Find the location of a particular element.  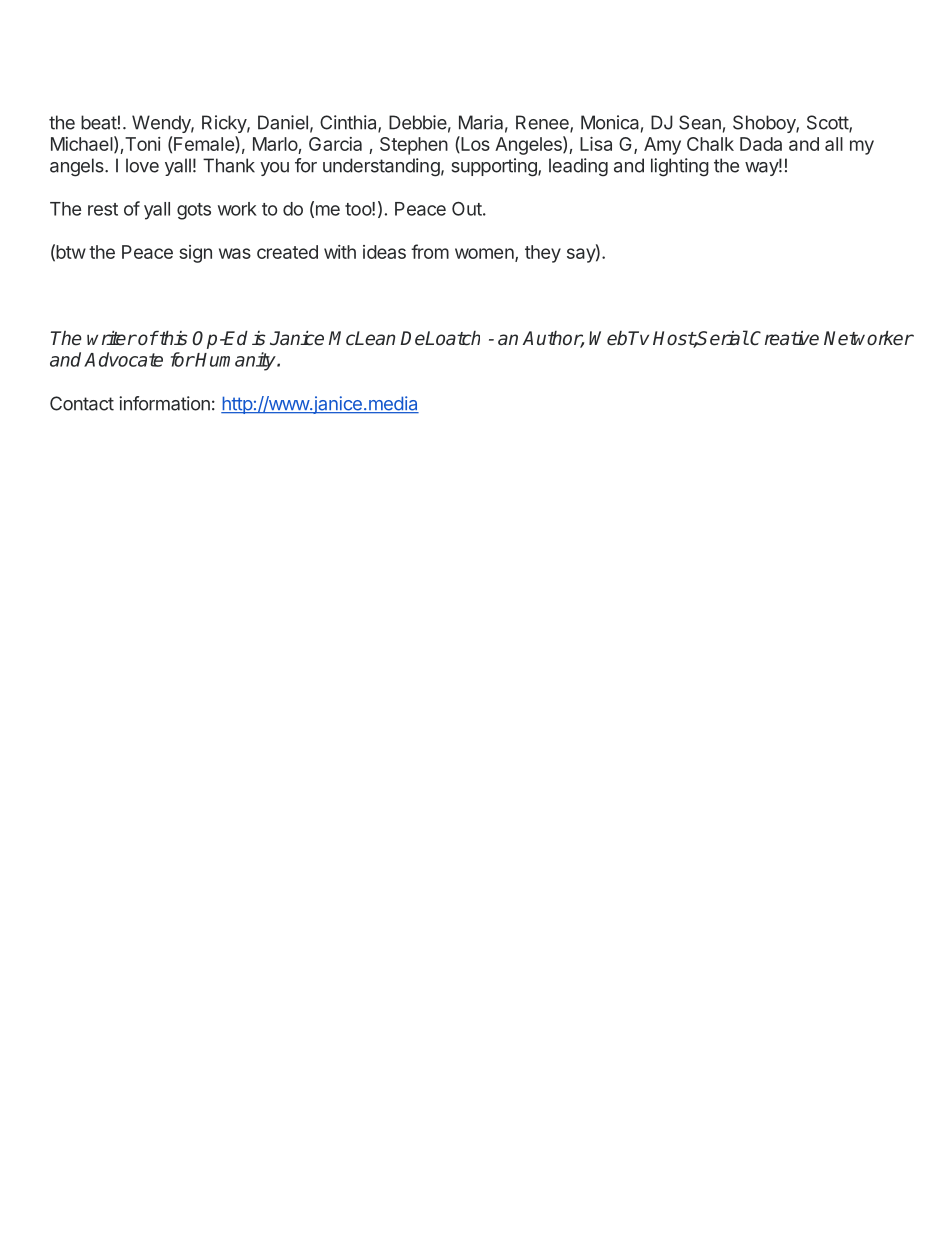

this is located at coordinates (172, 338).
